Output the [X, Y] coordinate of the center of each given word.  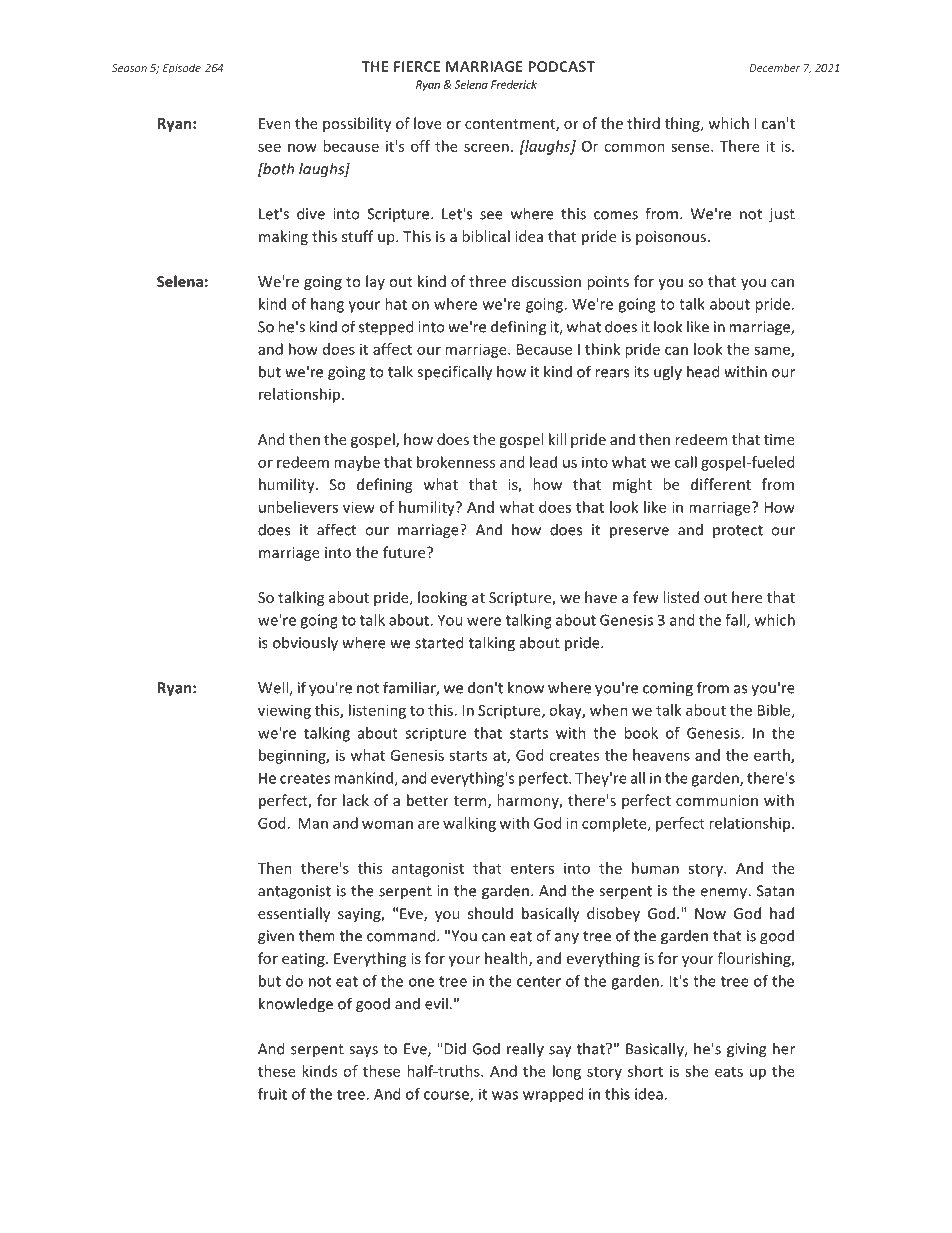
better [428, 800]
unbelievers [298, 507]
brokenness [456, 462]
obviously [305, 644]
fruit [272, 1094]
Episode [182, 68]
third [643, 123]
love [428, 123]
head [703, 371]
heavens [661, 755]
